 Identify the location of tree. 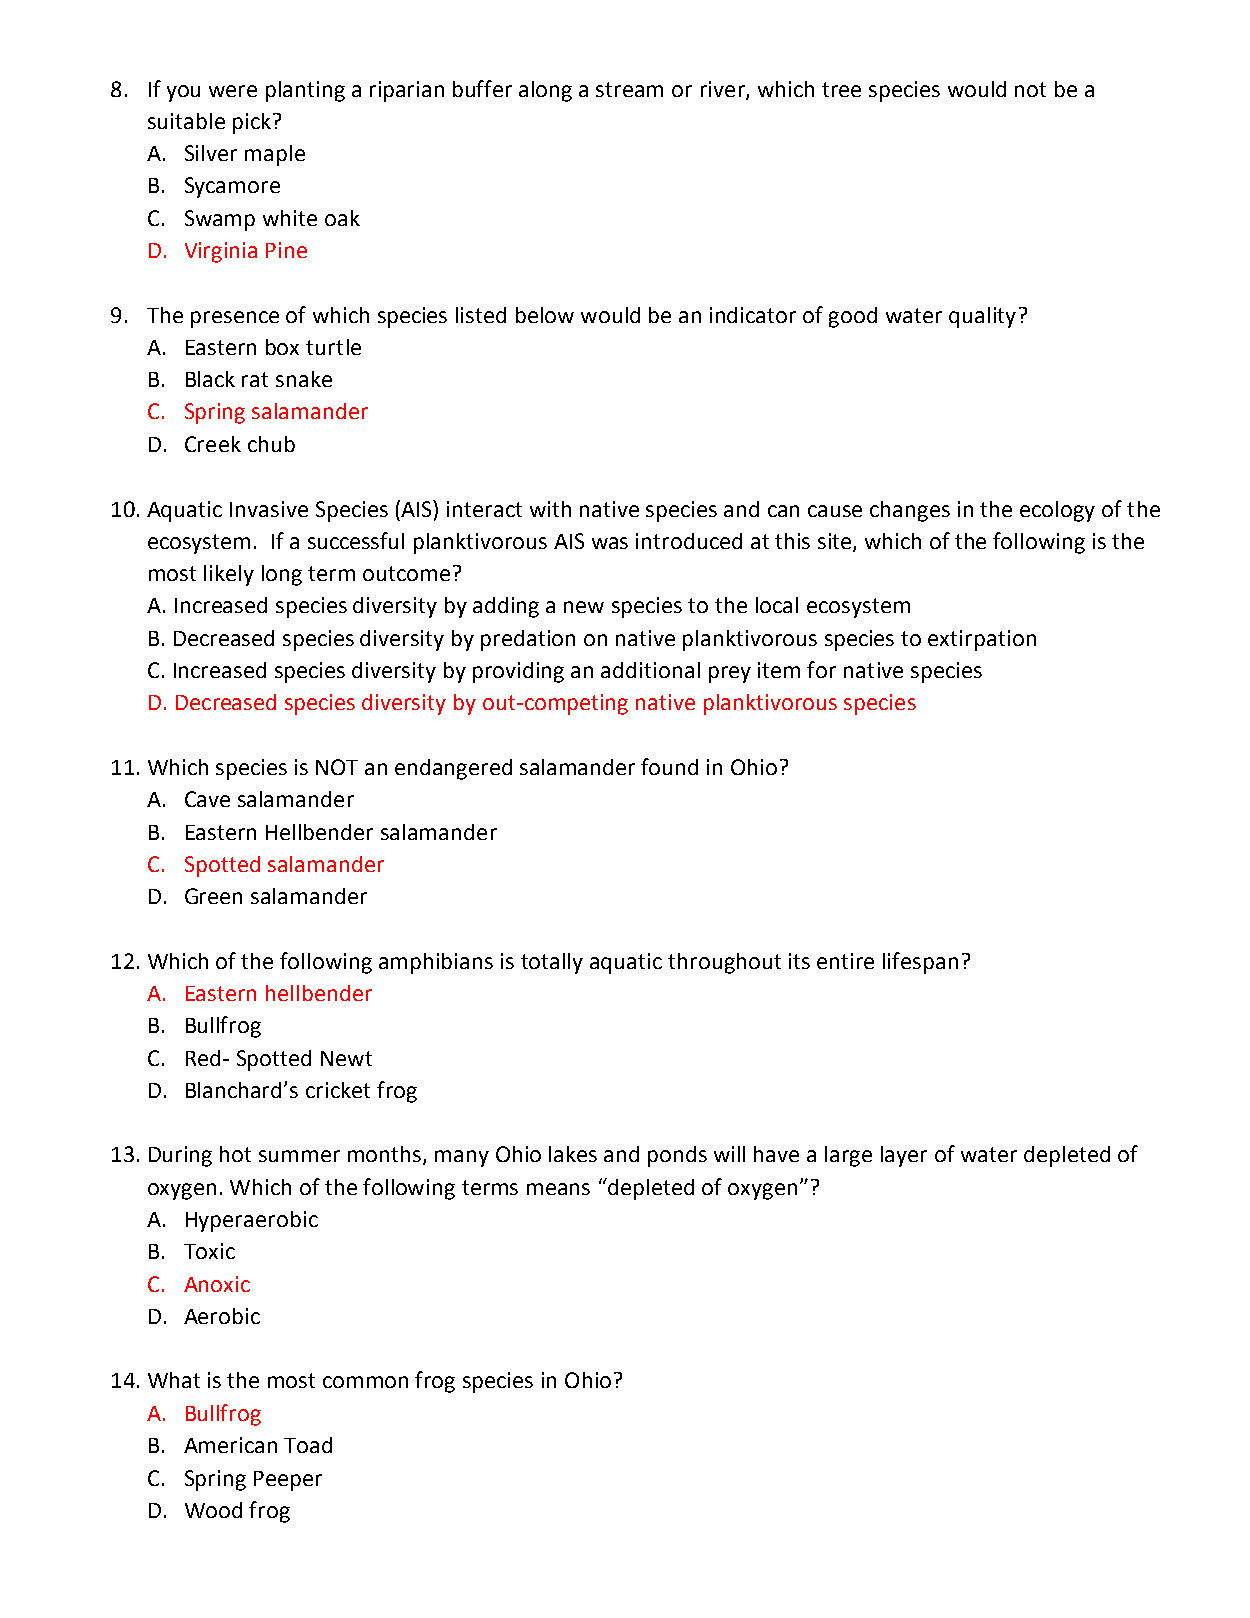
(841, 89).
